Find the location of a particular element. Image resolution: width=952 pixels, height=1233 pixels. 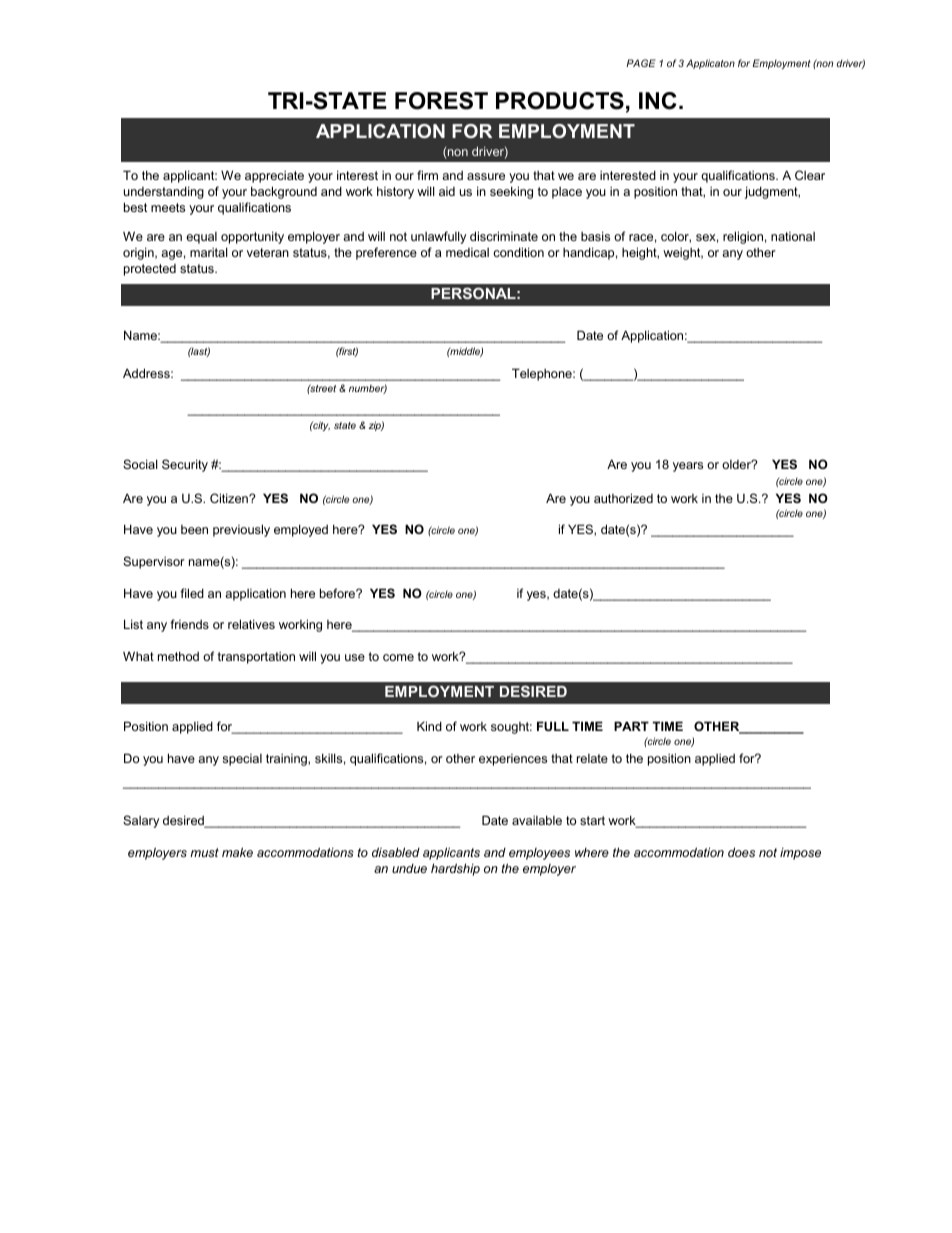

equal is located at coordinates (201, 238).
